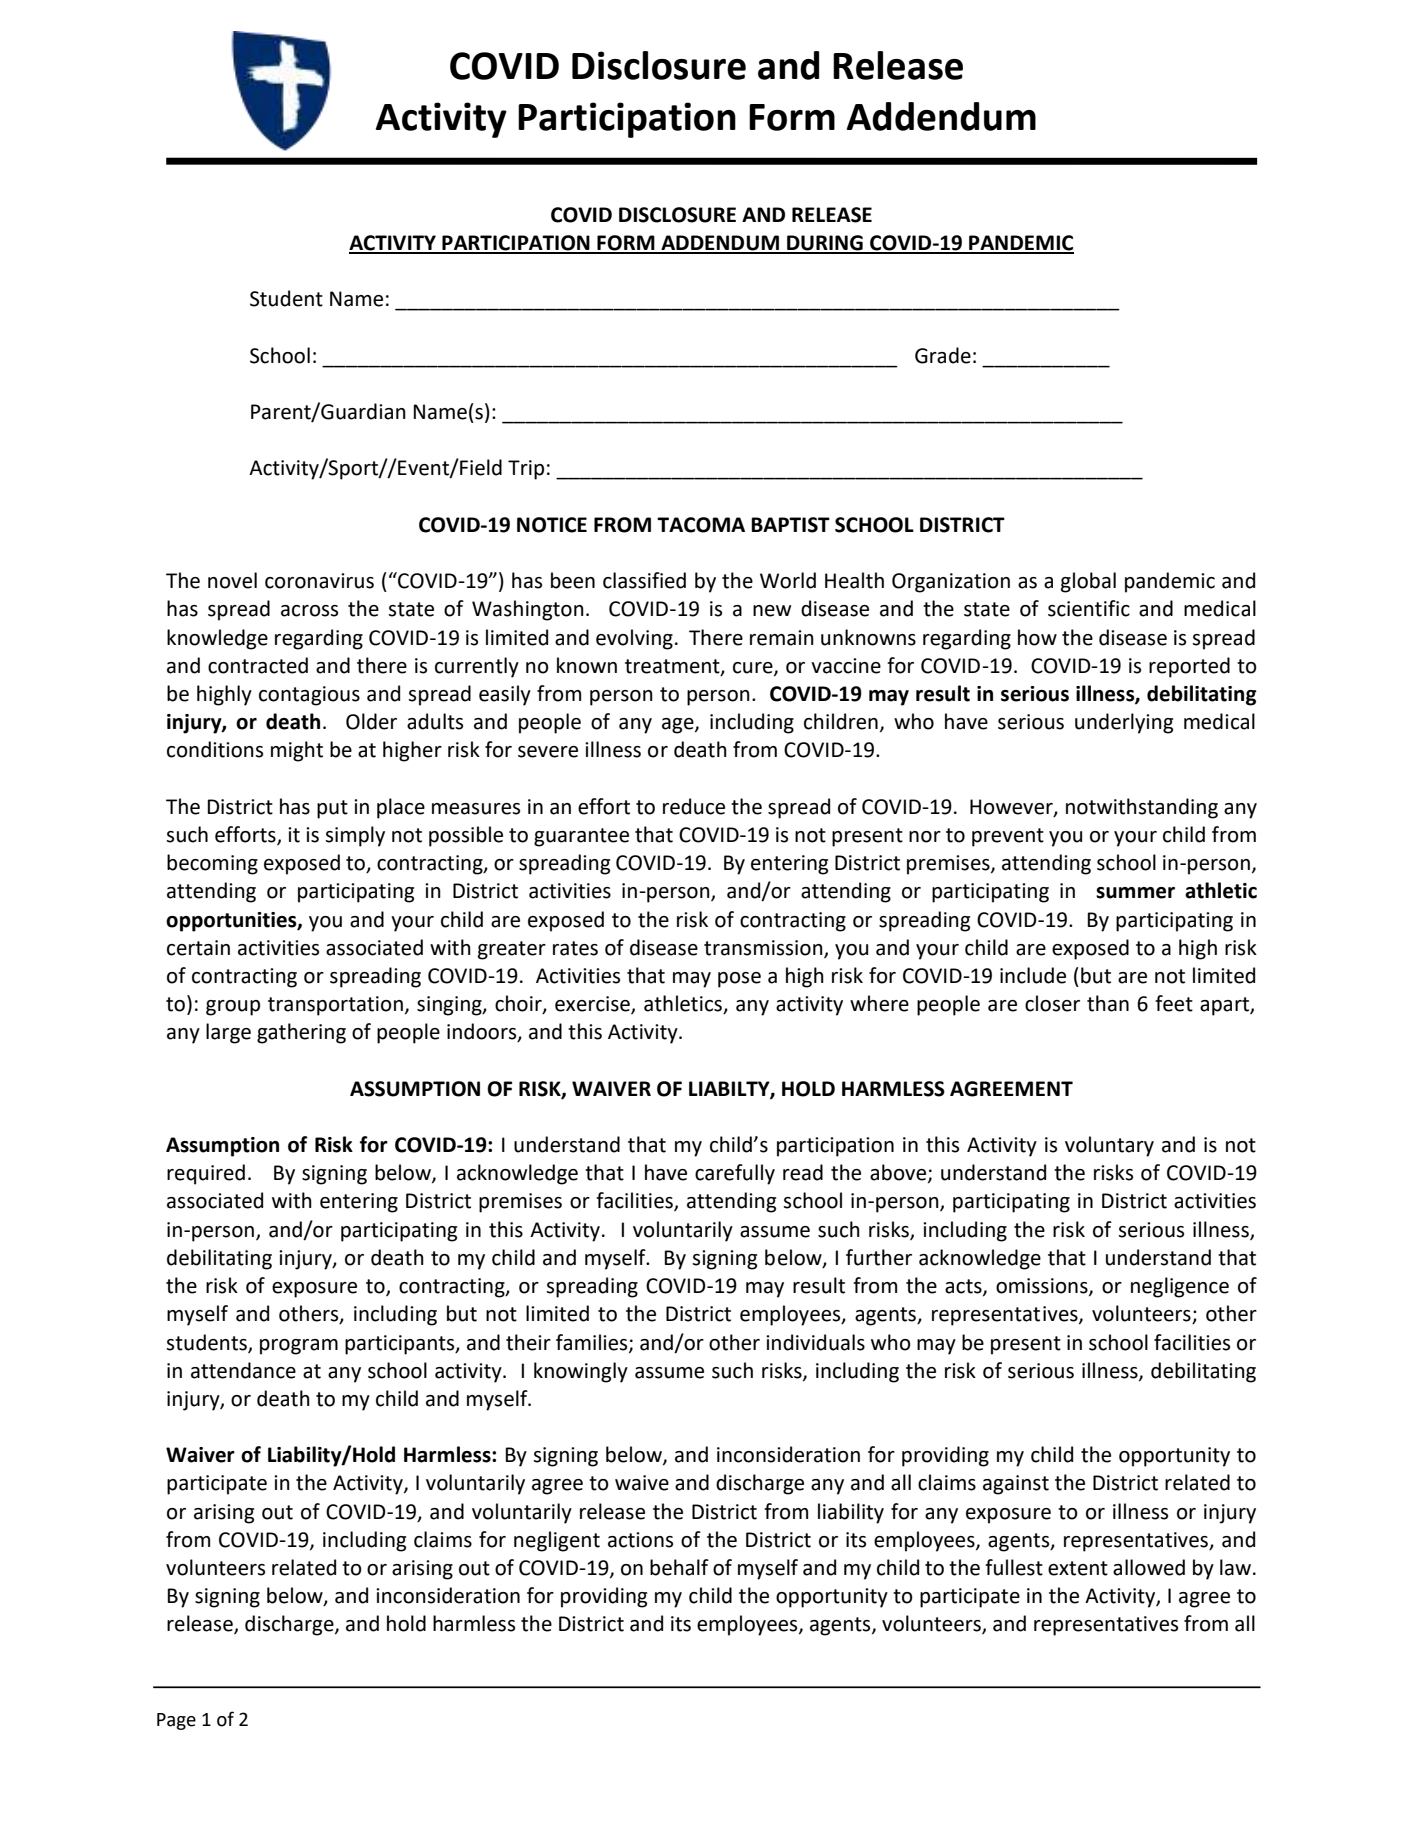  I want to click on Grade, so click(943, 355).
